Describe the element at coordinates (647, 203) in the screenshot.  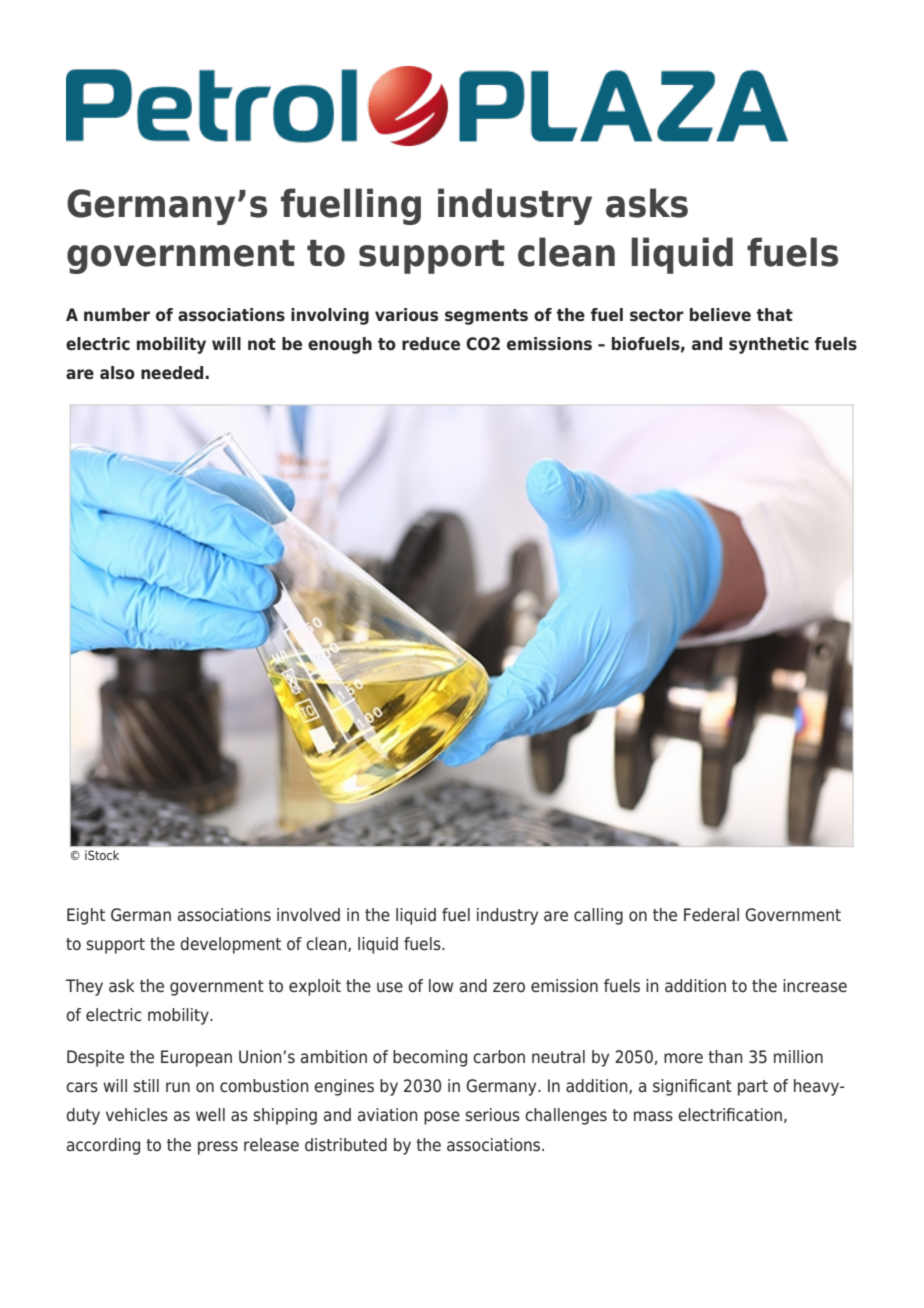
I see `asks` at that location.
